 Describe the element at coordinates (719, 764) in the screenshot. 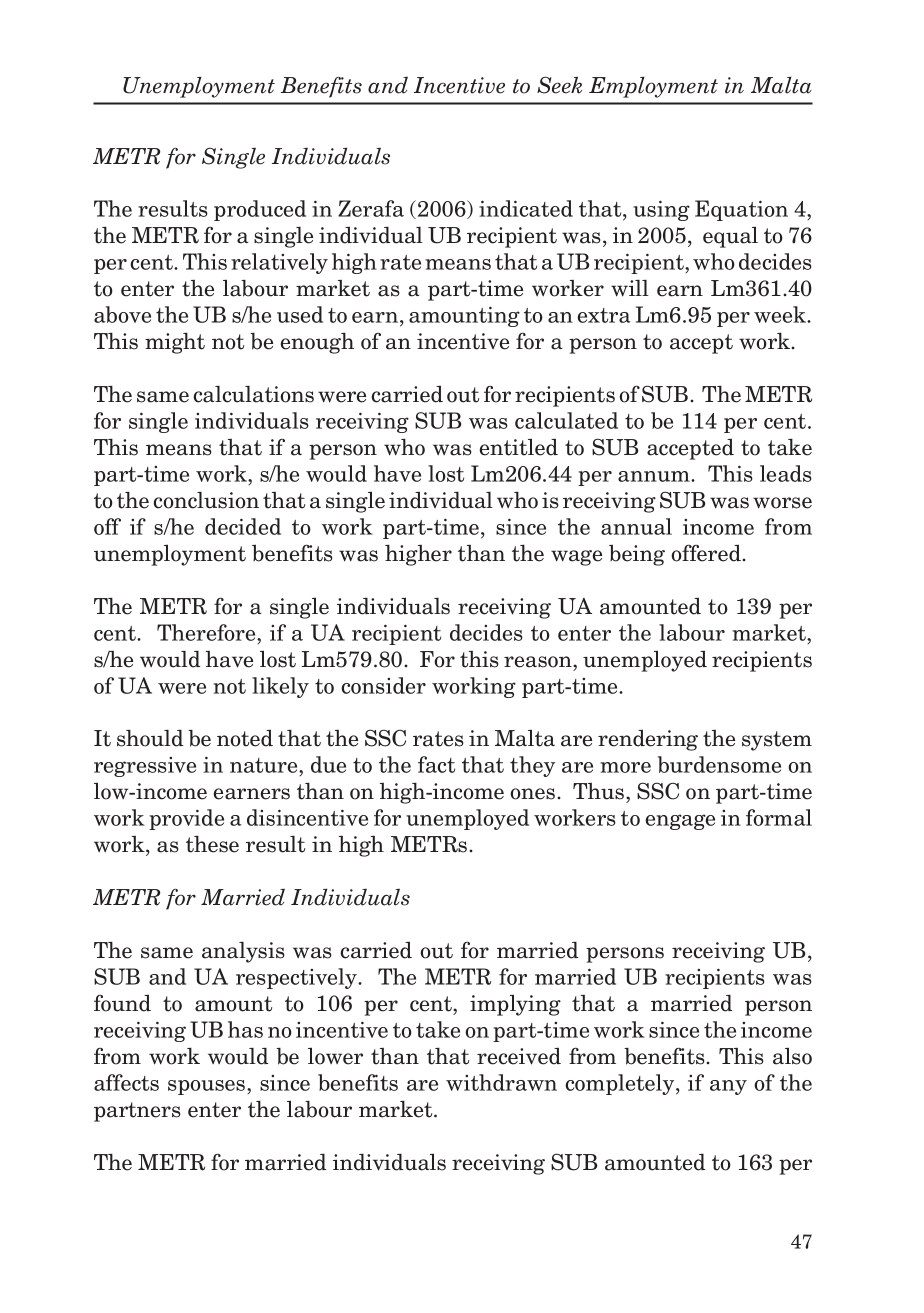

I see `burdensome` at that location.
